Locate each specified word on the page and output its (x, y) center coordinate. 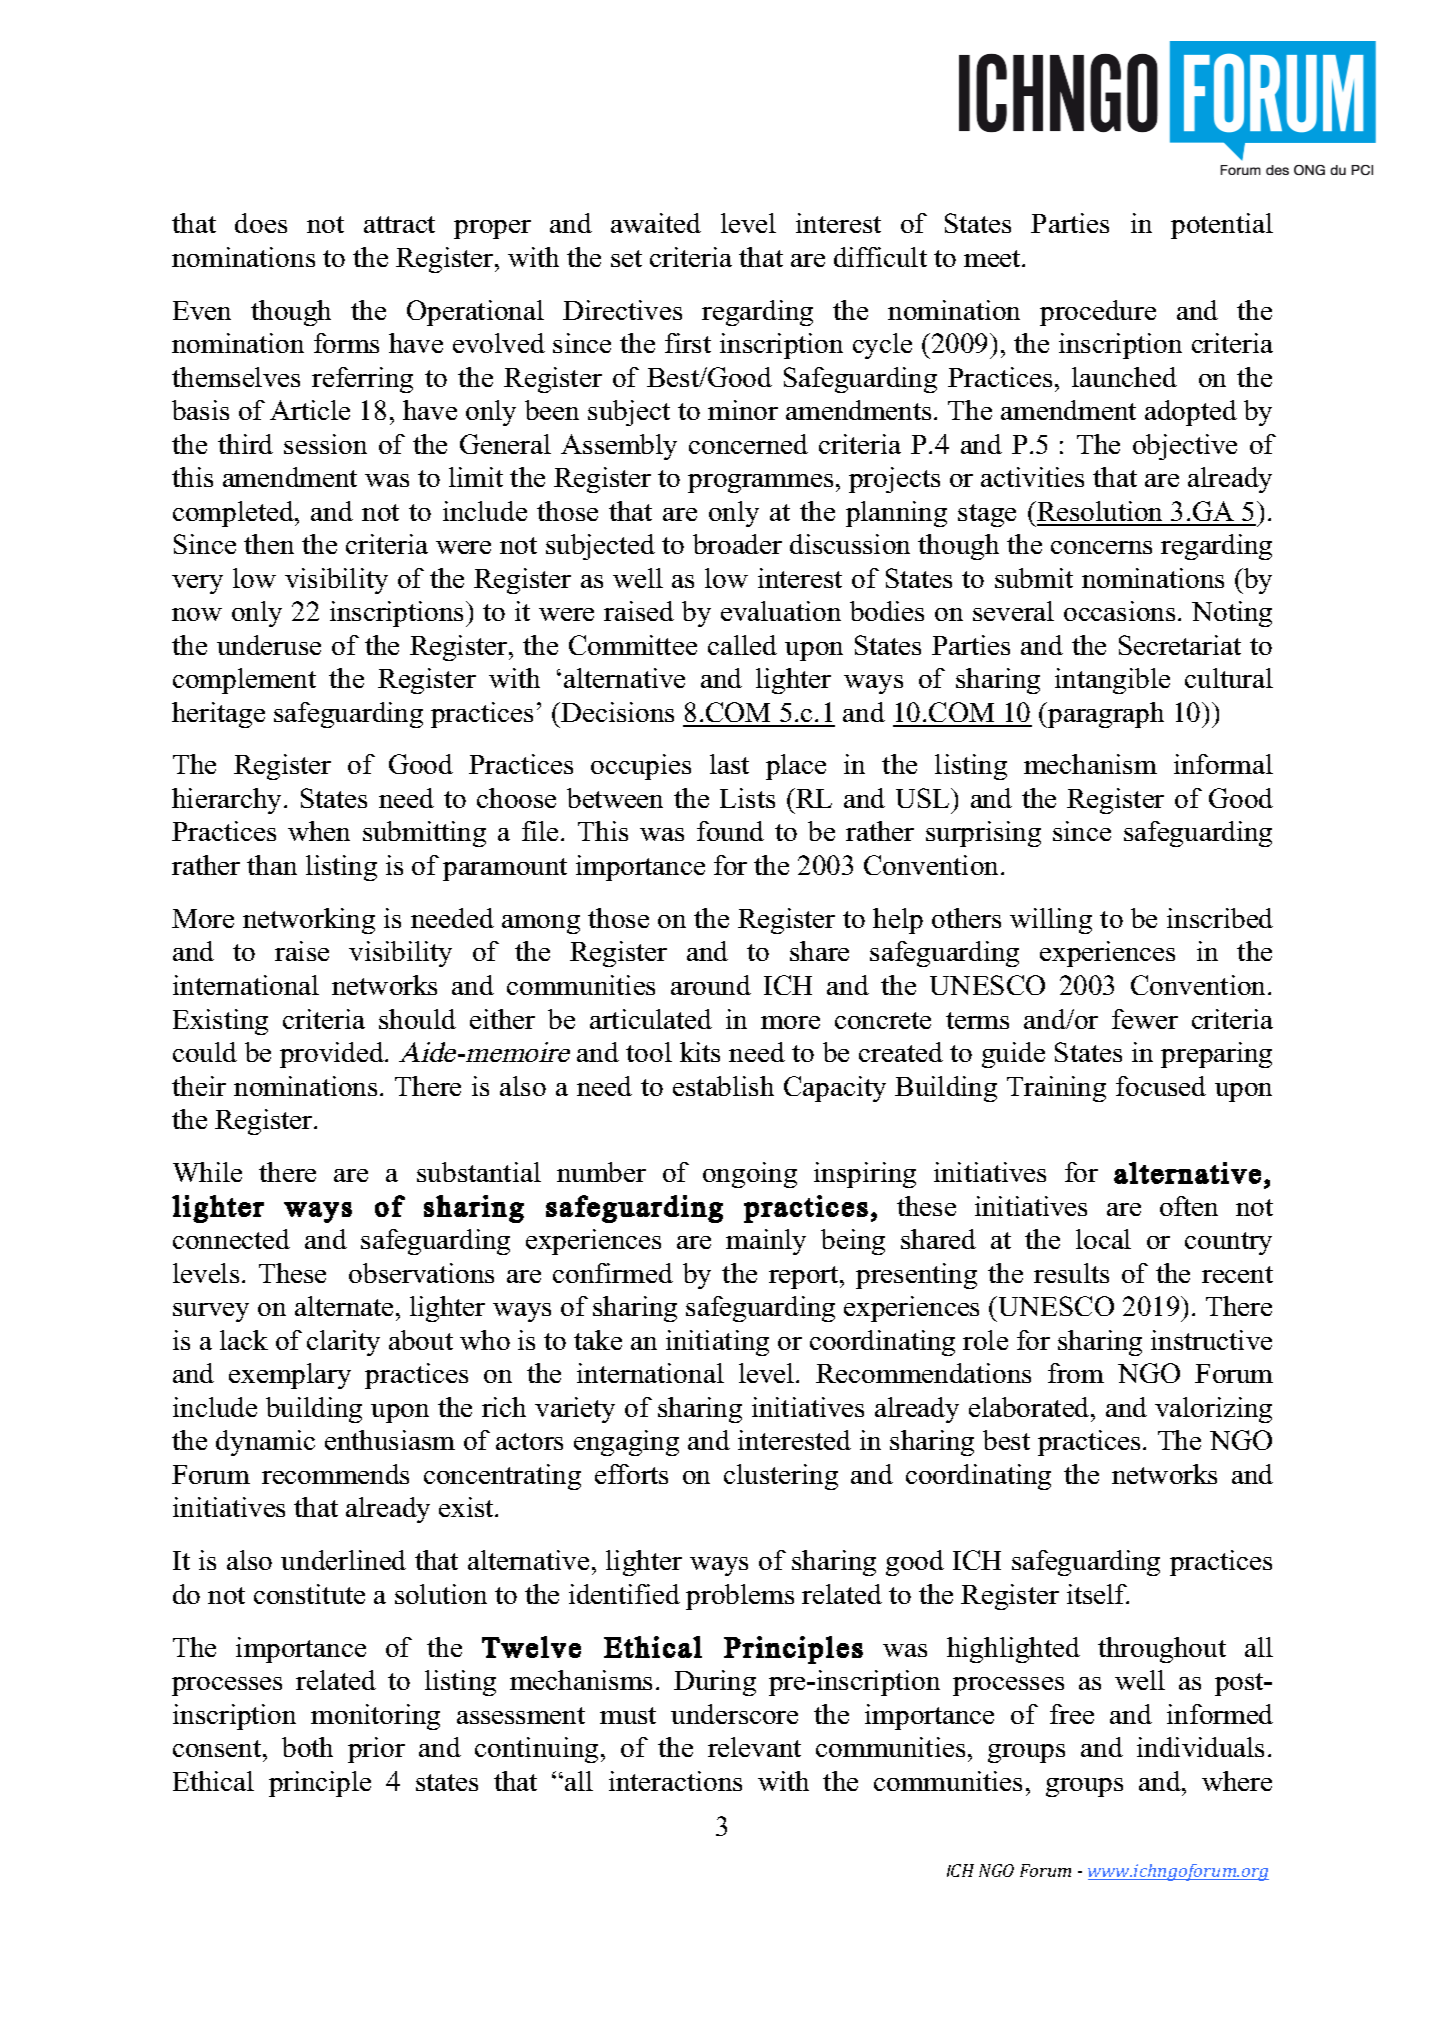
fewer (1145, 1019)
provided (333, 1055)
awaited (656, 223)
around (711, 985)
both (307, 1747)
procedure (1098, 313)
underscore (734, 1714)
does (261, 223)
